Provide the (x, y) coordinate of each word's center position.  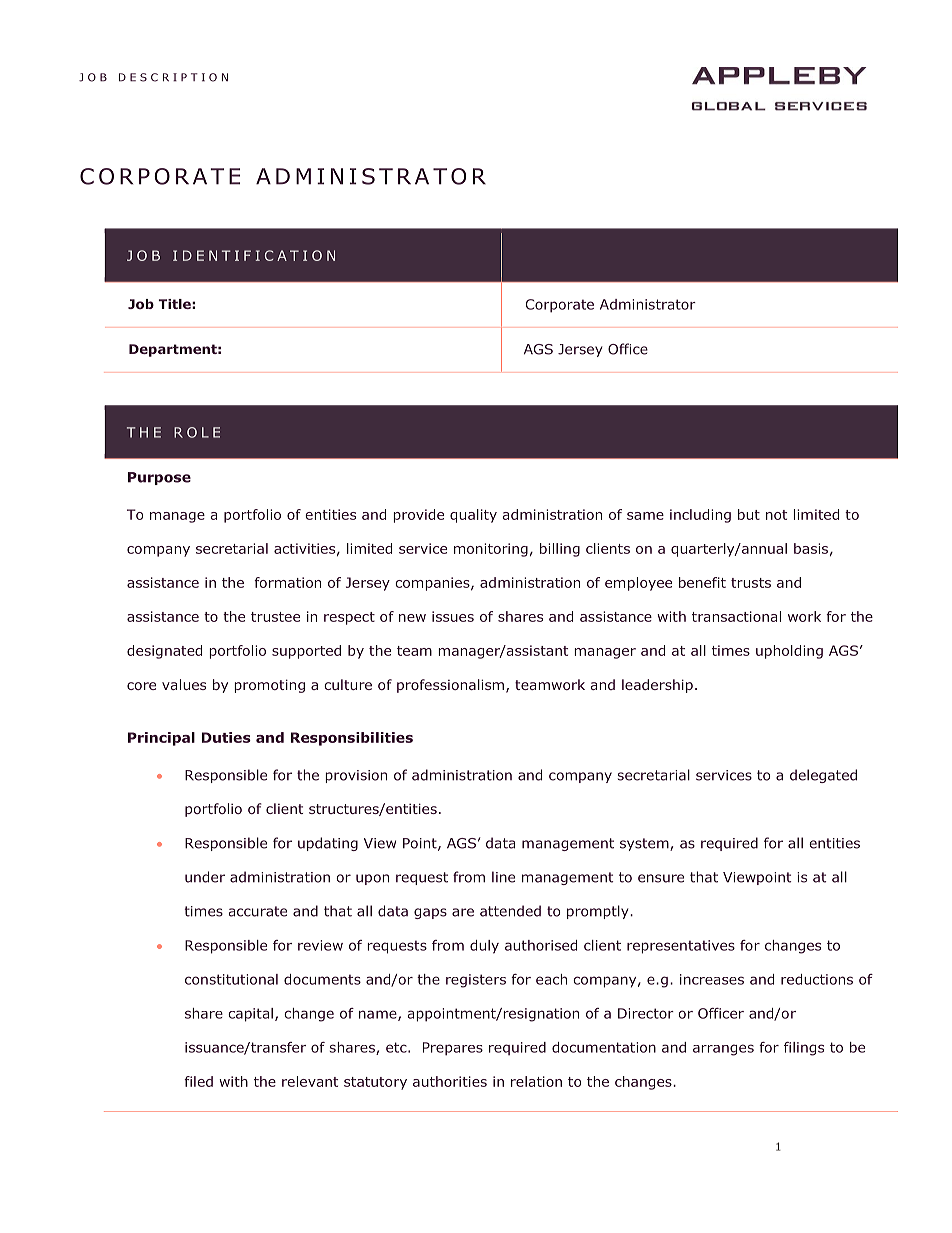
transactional (736, 616)
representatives (681, 947)
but (749, 514)
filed (198, 1081)
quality (473, 516)
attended (510, 911)
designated (164, 652)
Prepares (453, 1049)
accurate (258, 911)
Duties (226, 737)
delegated (823, 776)
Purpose (159, 478)
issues (453, 616)
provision (356, 776)
